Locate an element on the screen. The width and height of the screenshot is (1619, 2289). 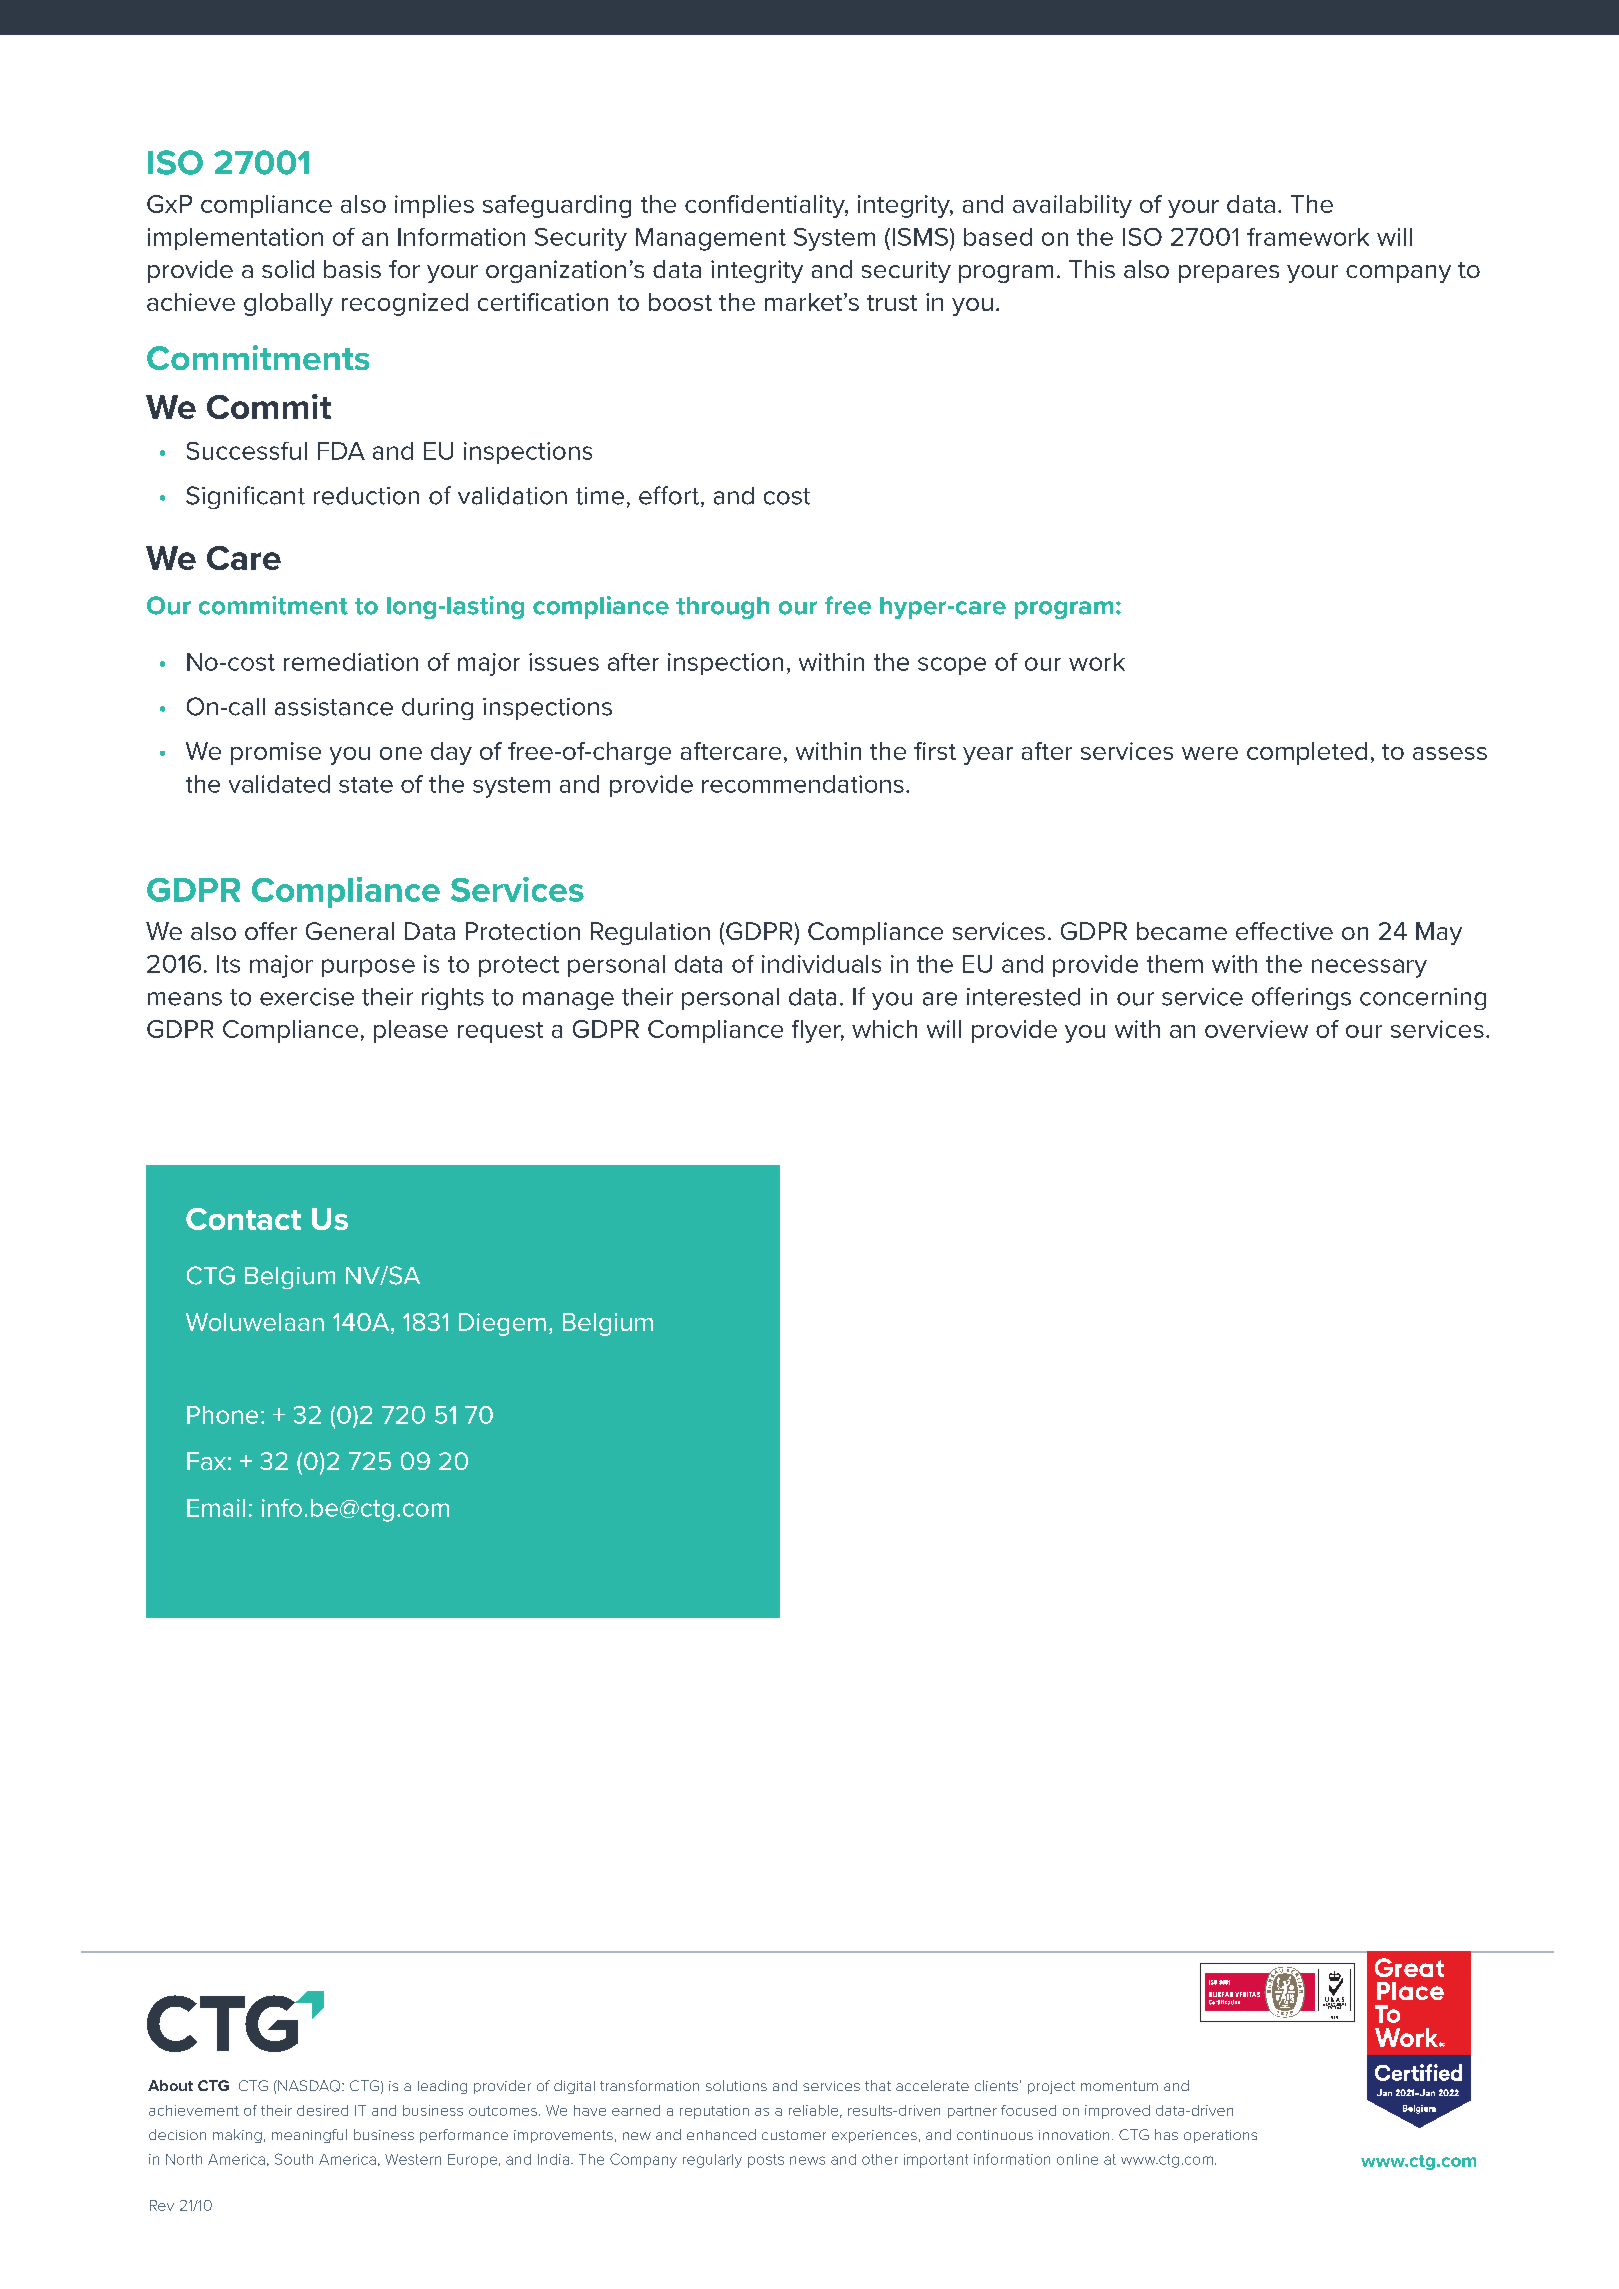
meaningful is located at coordinates (309, 2136).
